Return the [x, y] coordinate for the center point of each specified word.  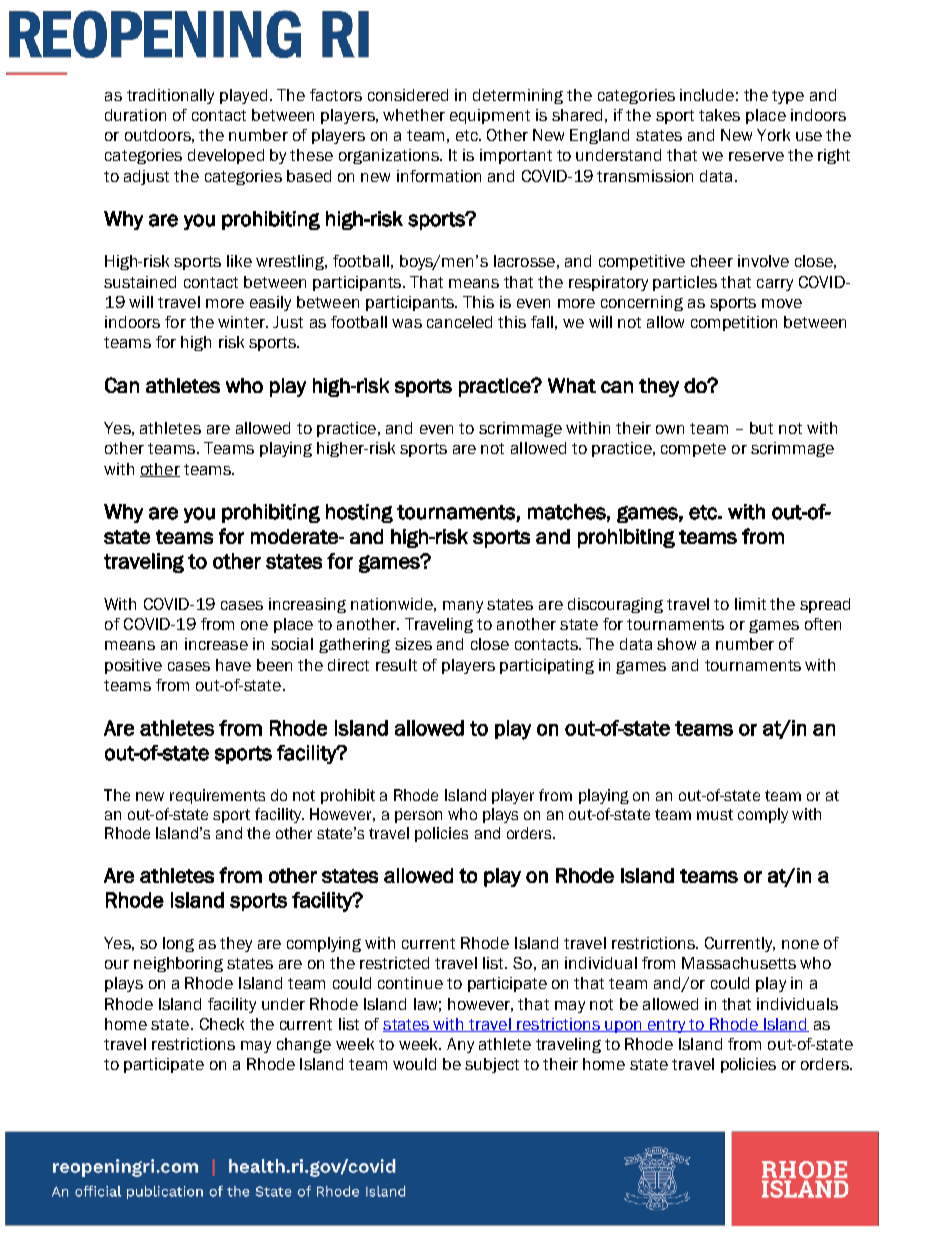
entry [667, 1026]
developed [226, 156]
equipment [490, 116]
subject [492, 1065]
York [773, 135]
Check [222, 1024]
